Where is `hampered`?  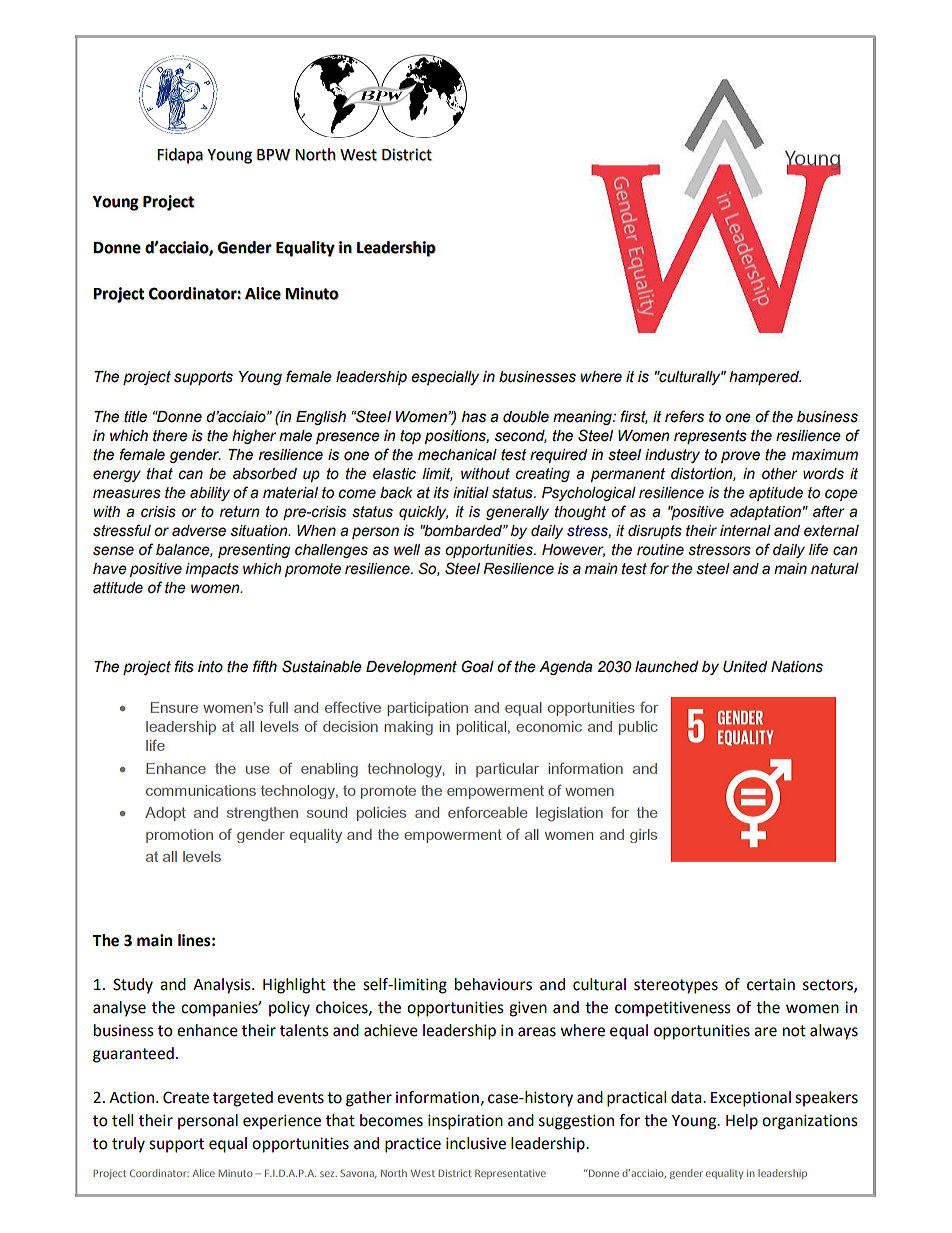 hampered is located at coordinates (765, 378).
